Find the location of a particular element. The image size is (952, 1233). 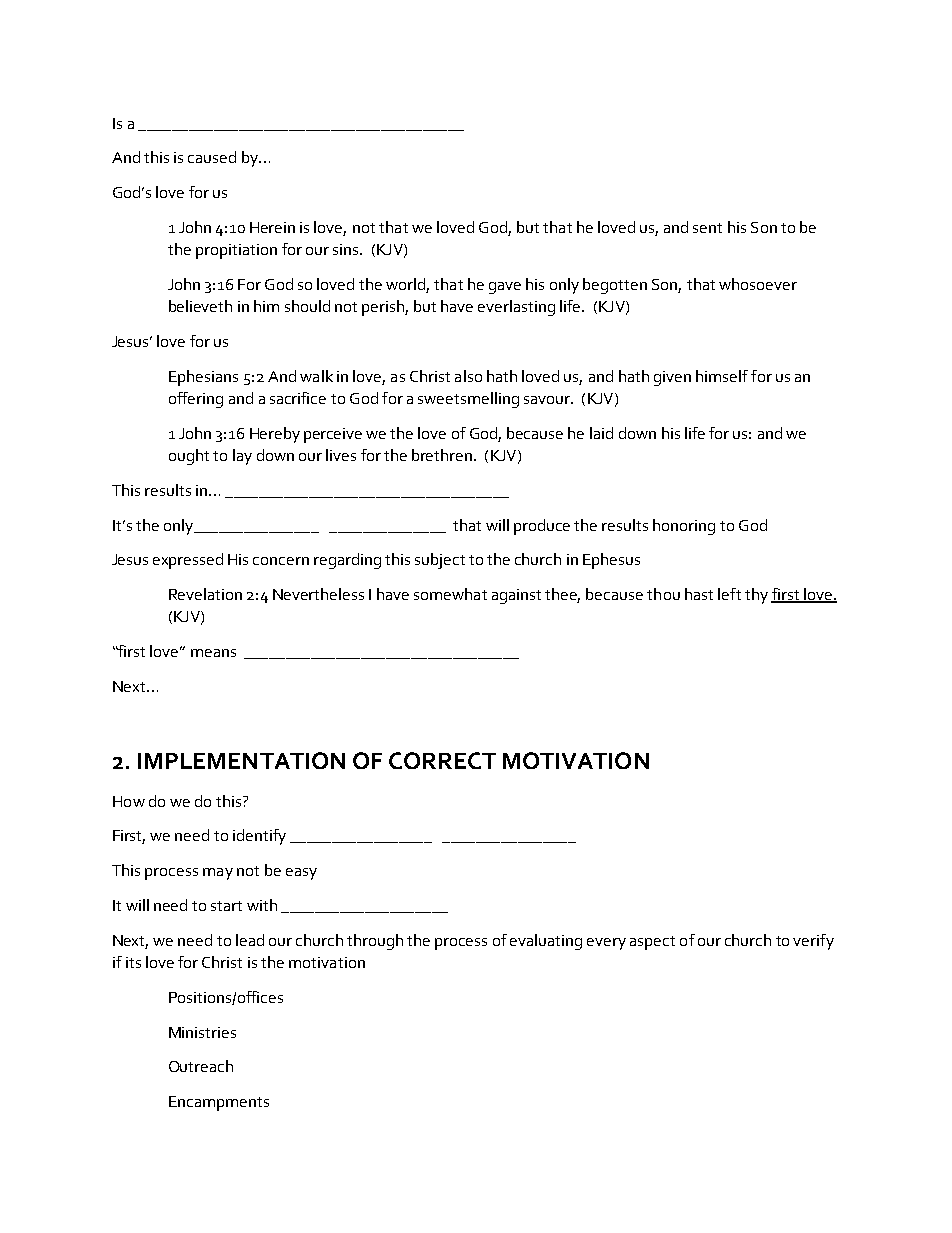

gave is located at coordinates (505, 288).
